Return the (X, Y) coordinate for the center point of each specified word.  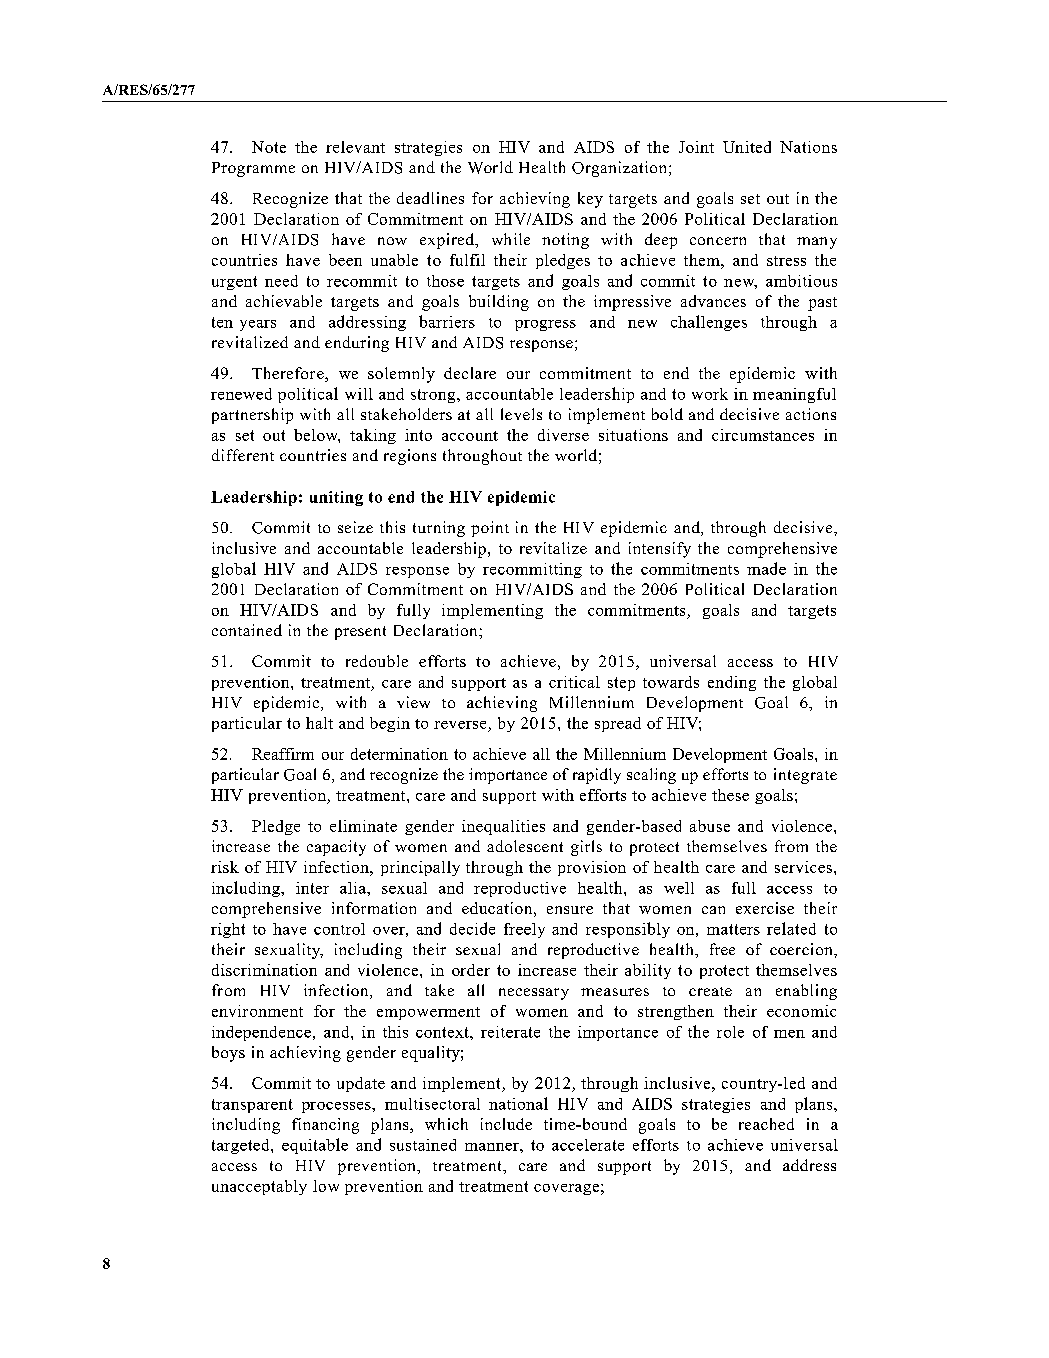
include (506, 1124)
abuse (710, 826)
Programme (253, 169)
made (766, 568)
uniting (336, 498)
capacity (336, 848)
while (511, 239)
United (747, 147)
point (490, 529)
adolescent (525, 846)
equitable (315, 1146)
